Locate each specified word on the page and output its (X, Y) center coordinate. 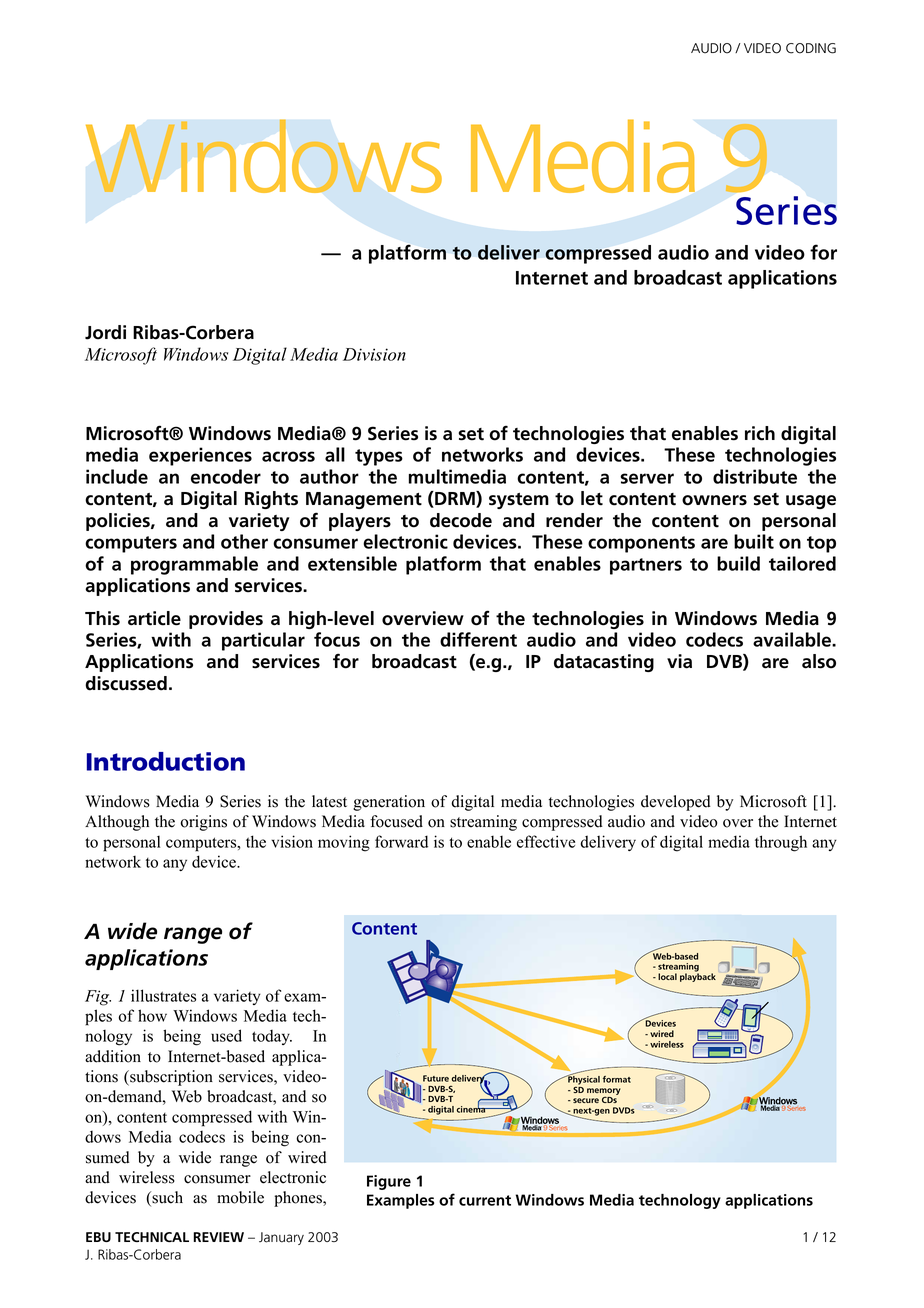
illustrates (163, 995)
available (793, 639)
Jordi (105, 332)
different (478, 639)
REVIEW (218, 1237)
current (485, 1200)
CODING (811, 48)
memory (604, 1093)
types (379, 457)
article (154, 618)
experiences (200, 456)
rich (760, 433)
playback (698, 976)
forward (401, 841)
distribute (755, 476)
